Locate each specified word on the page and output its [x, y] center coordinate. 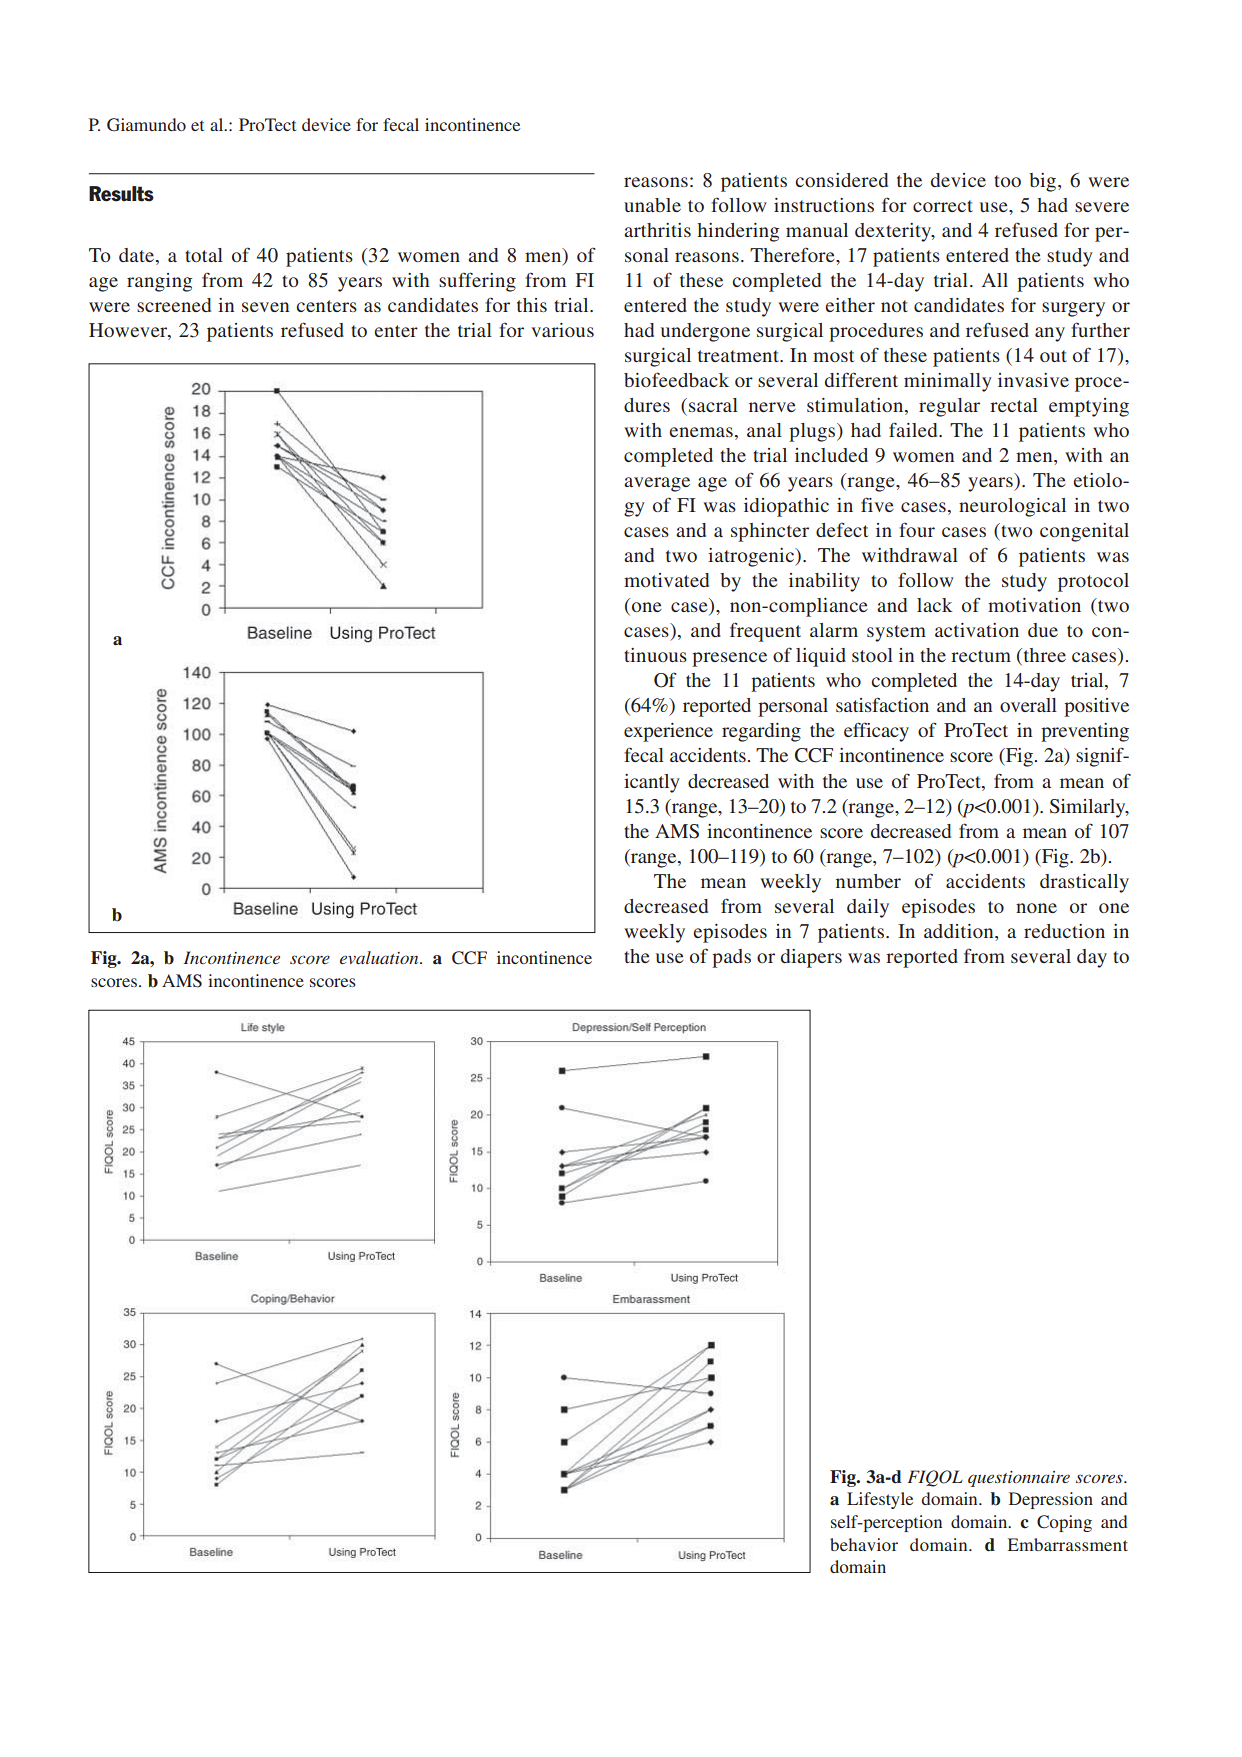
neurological [1012, 507]
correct [943, 206]
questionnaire [1019, 1479]
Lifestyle [880, 1500]
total [204, 255]
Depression [1051, 1500]
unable [652, 205]
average [657, 484]
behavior [864, 1544]
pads [731, 958]
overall [1028, 705]
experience [668, 732]
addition [960, 931]
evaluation [380, 957]
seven [265, 307]
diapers [811, 958]
